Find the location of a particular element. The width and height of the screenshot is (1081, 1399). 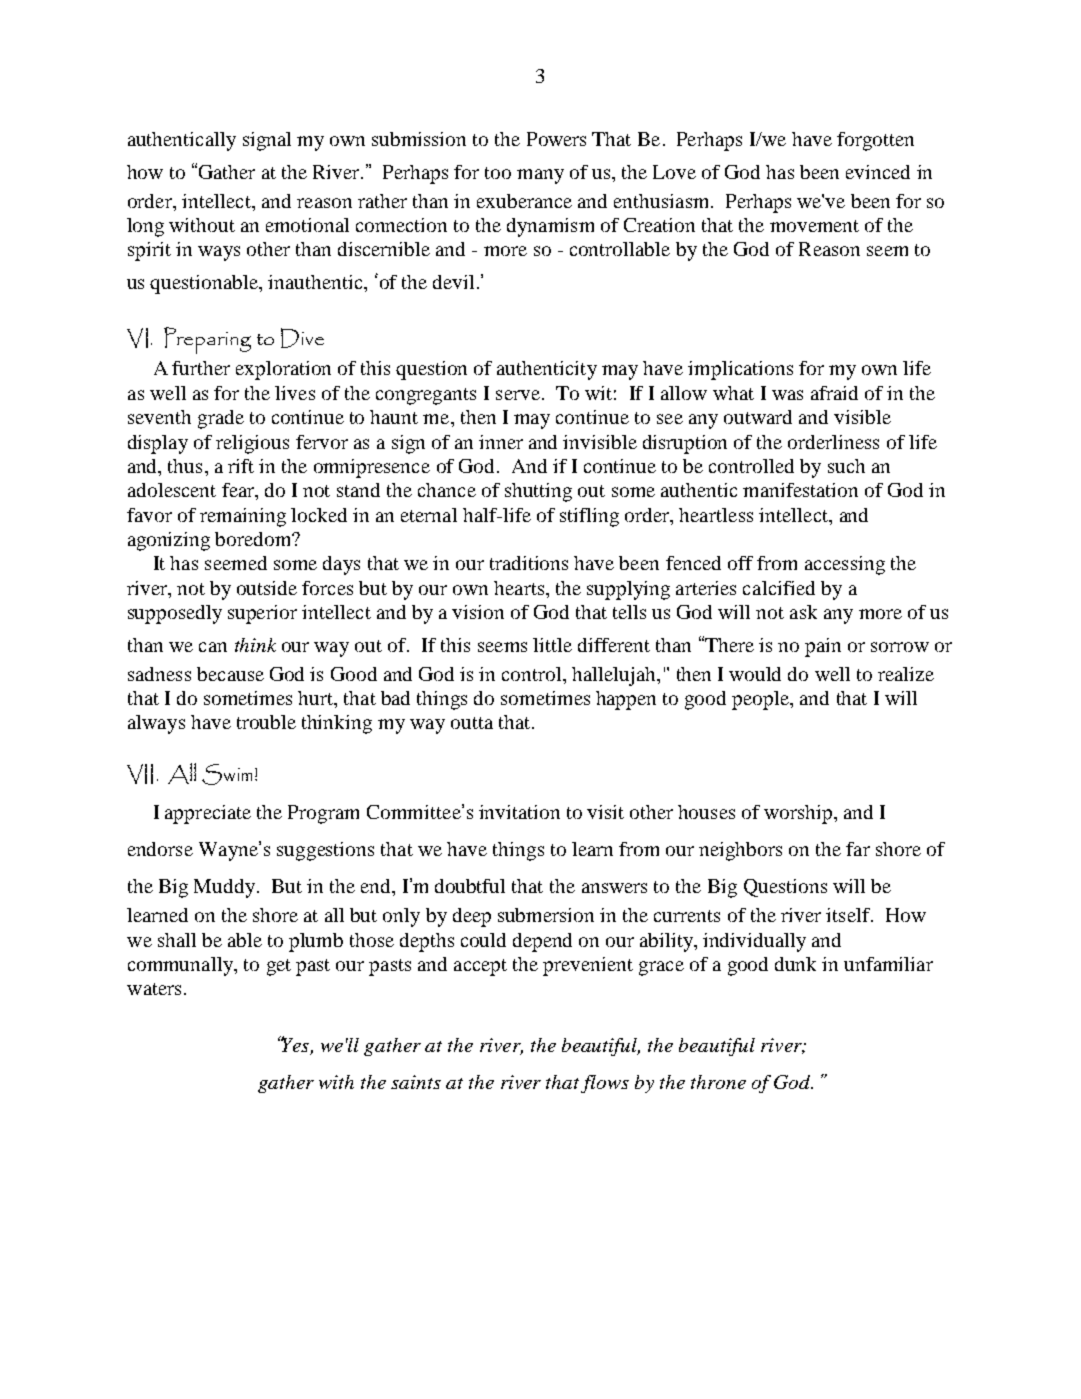

emotional is located at coordinates (307, 225).
